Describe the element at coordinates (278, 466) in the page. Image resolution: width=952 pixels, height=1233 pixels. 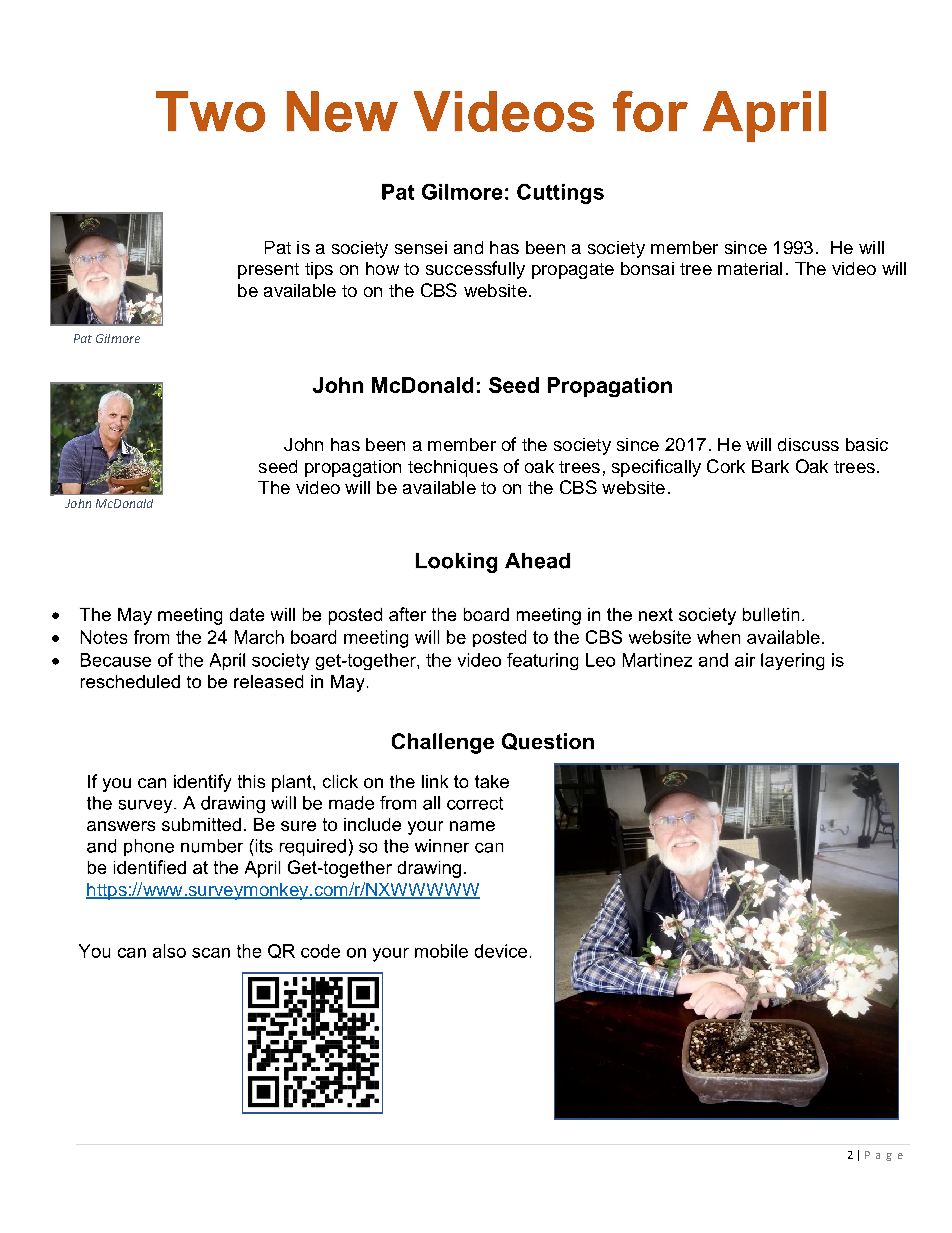
I see `seed` at that location.
